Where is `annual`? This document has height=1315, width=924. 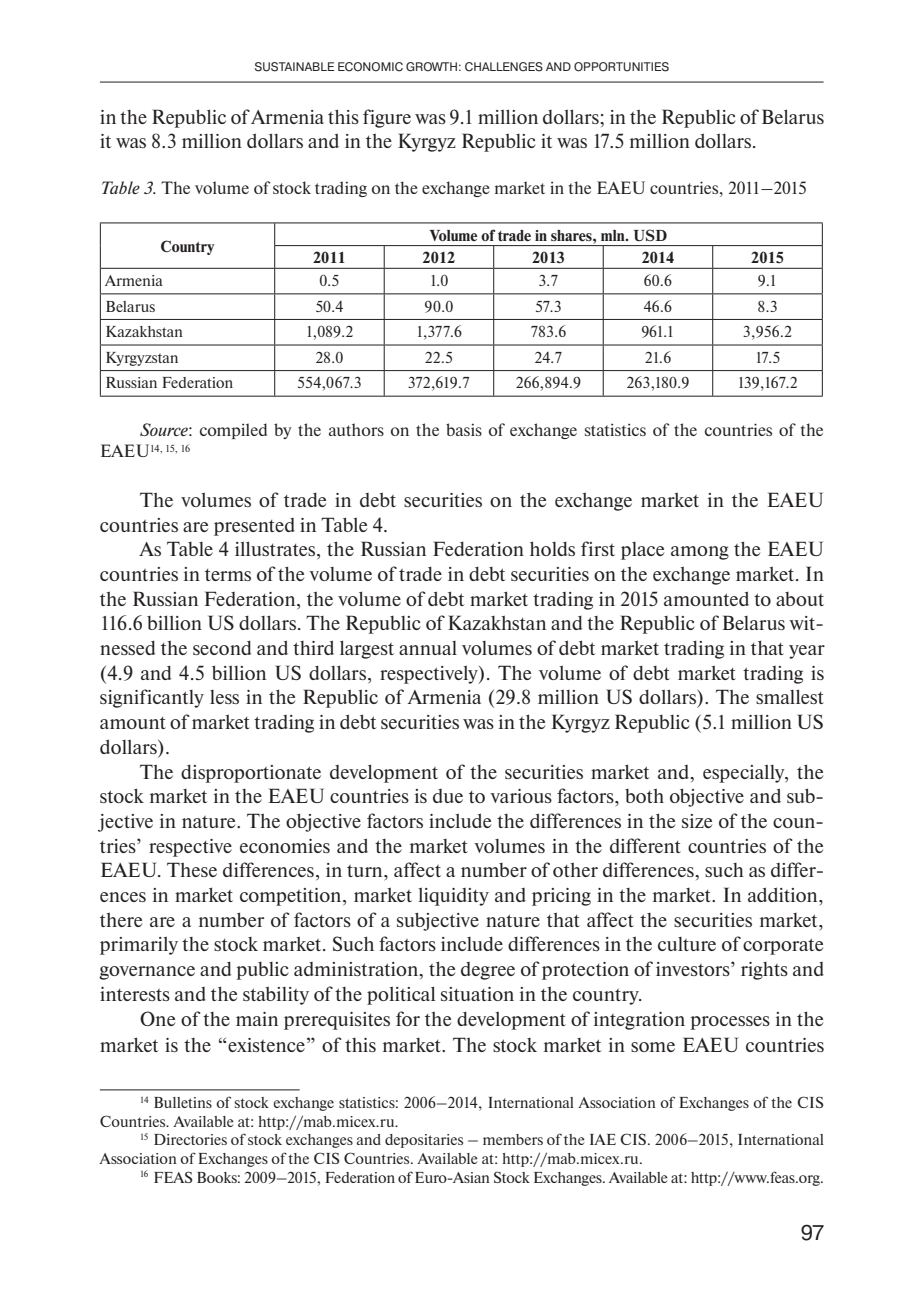
annual is located at coordinates (428, 648).
